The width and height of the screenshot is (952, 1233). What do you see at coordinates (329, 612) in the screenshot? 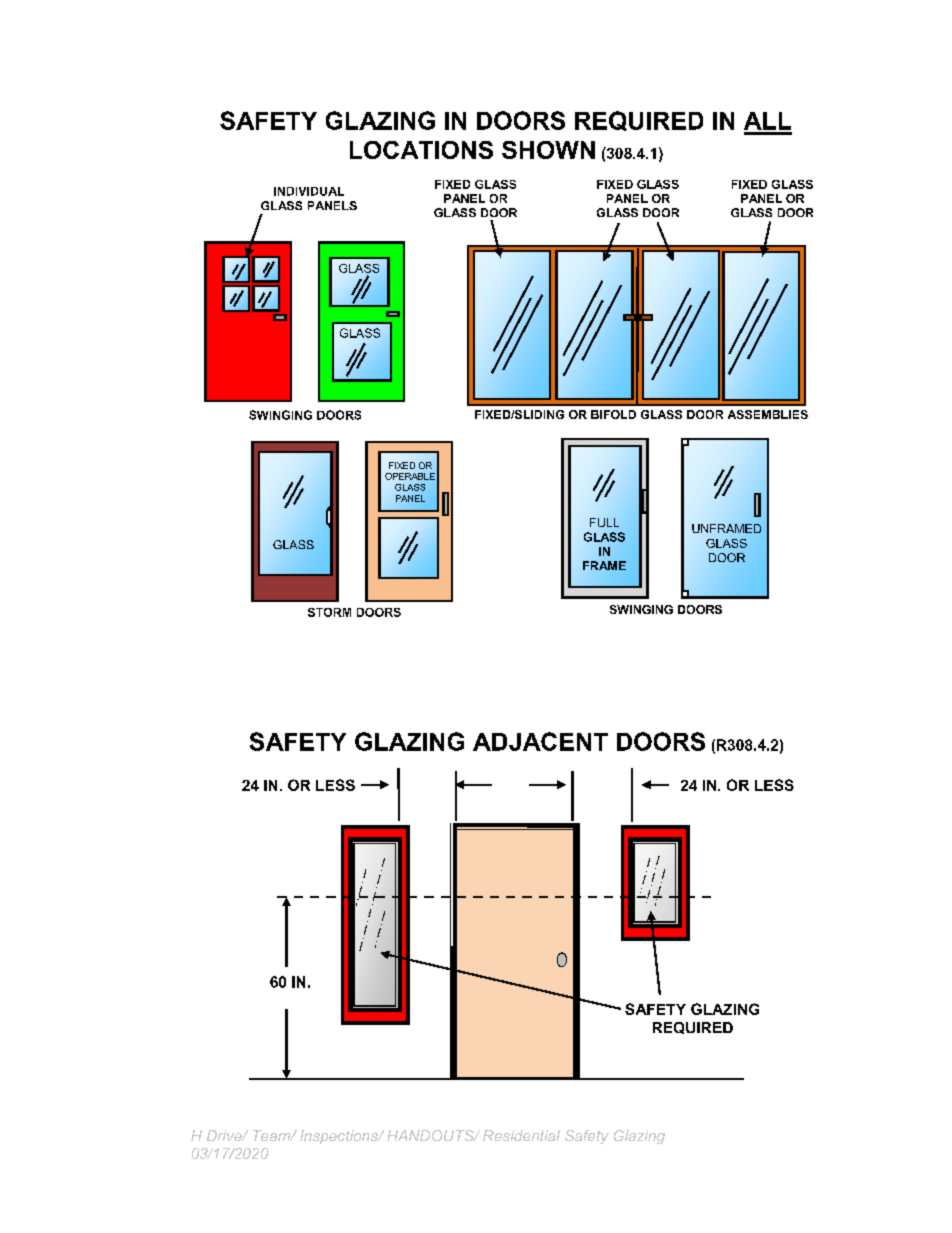
I see `STORM` at bounding box center [329, 612].
